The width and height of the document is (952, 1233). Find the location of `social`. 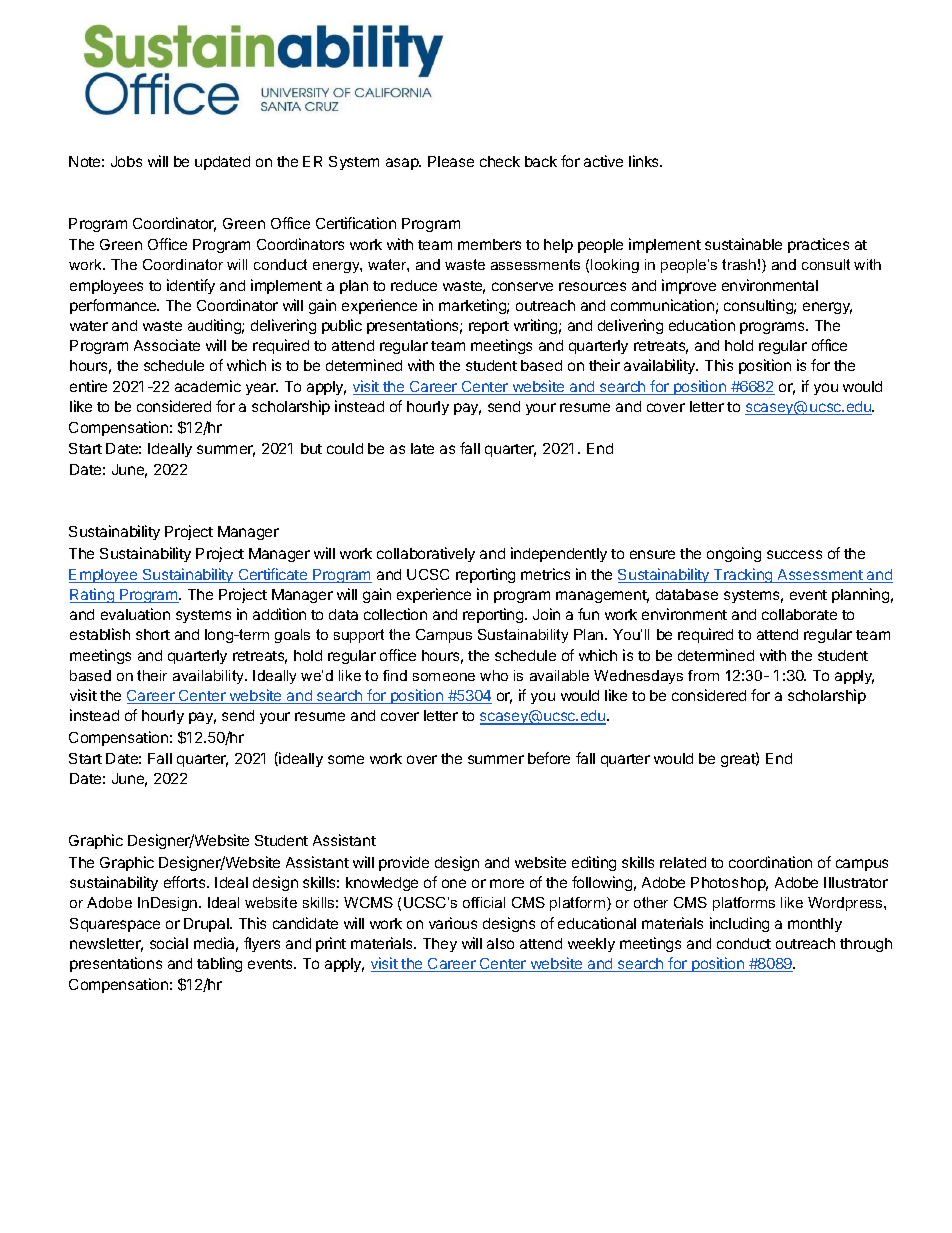

social is located at coordinates (169, 943).
